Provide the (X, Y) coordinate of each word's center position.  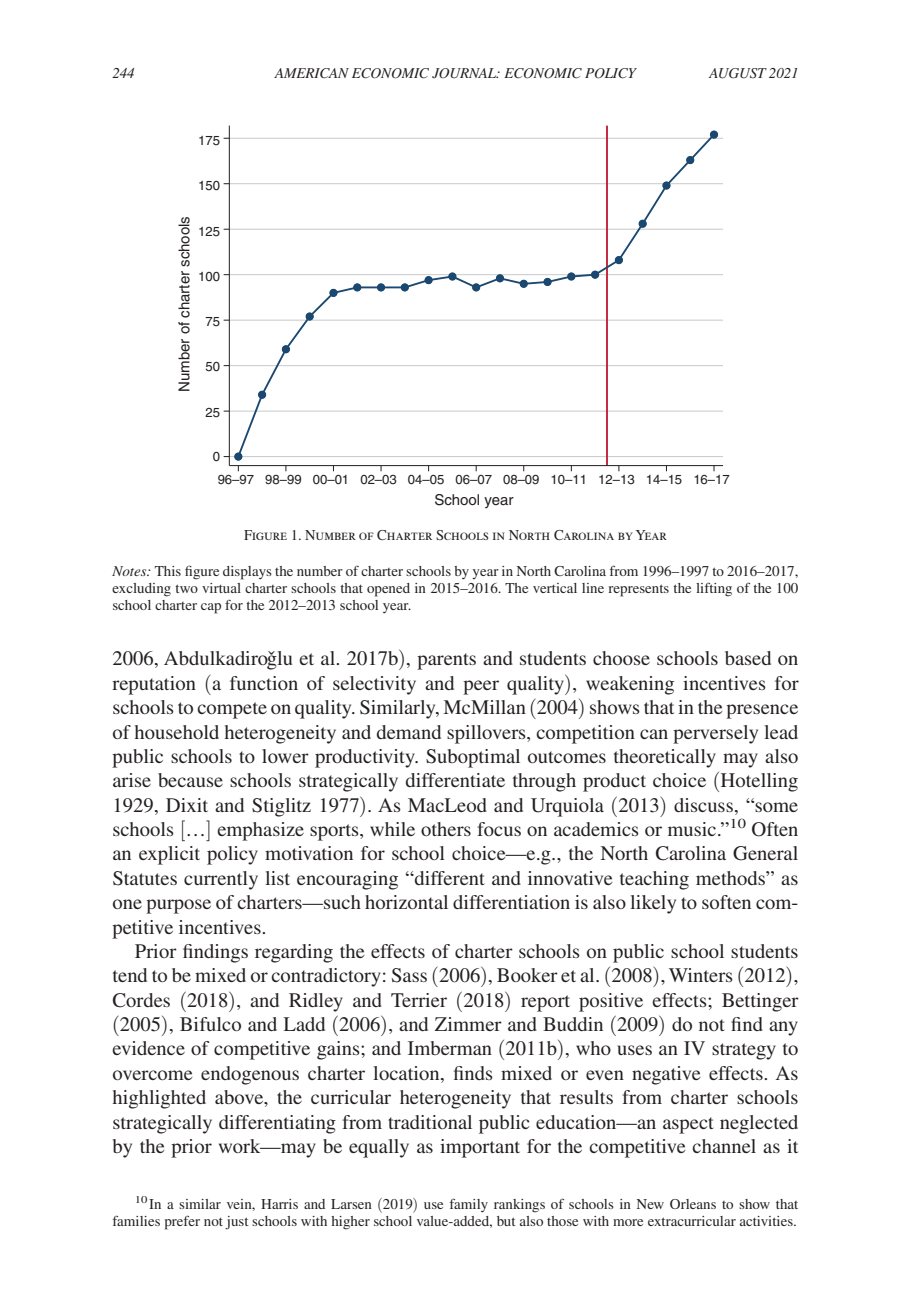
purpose (178, 906)
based (748, 658)
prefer (182, 1222)
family (469, 1205)
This (168, 571)
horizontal (406, 902)
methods (731, 878)
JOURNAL (465, 73)
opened (388, 590)
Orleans (693, 1204)
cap (211, 608)
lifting (714, 589)
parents (446, 661)
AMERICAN (311, 73)
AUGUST (738, 73)
